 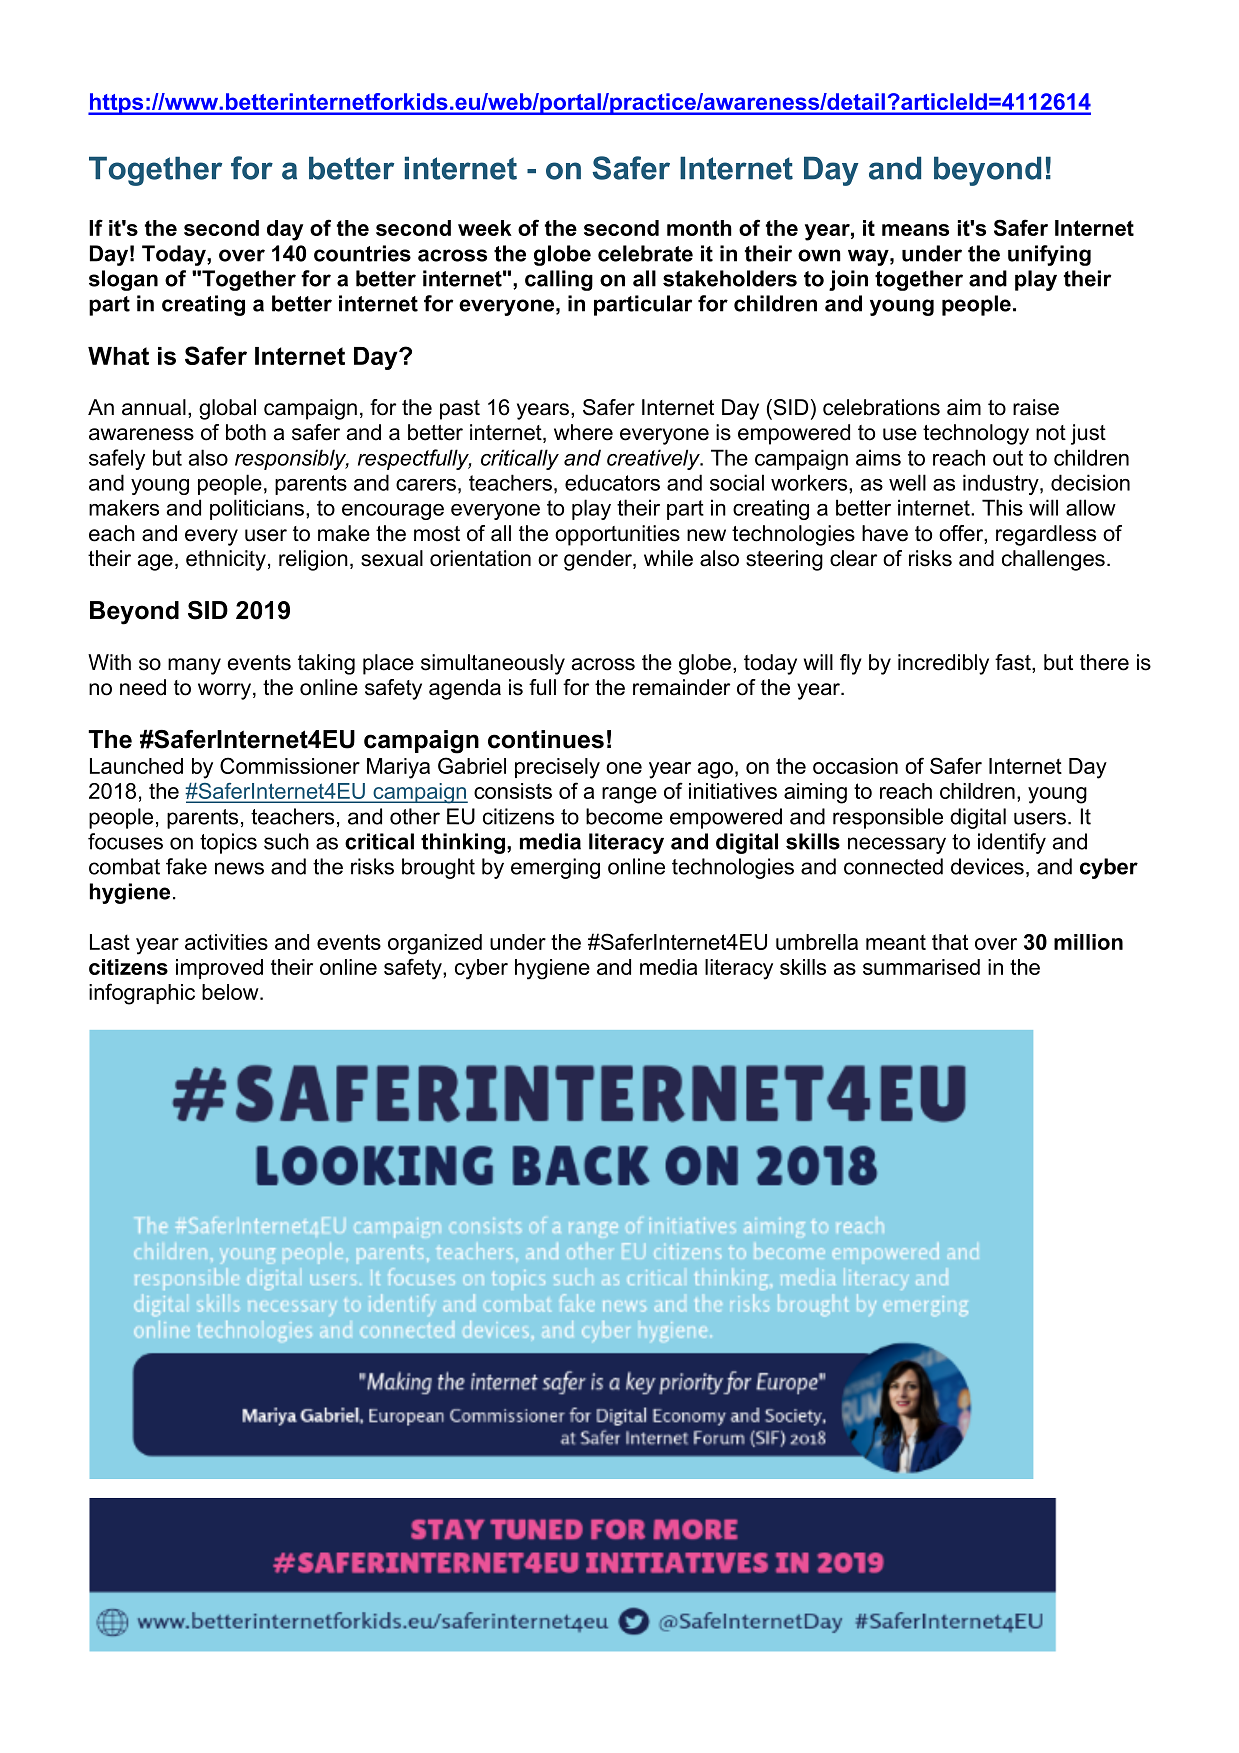 I want to click on improved, so click(x=219, y=969).
